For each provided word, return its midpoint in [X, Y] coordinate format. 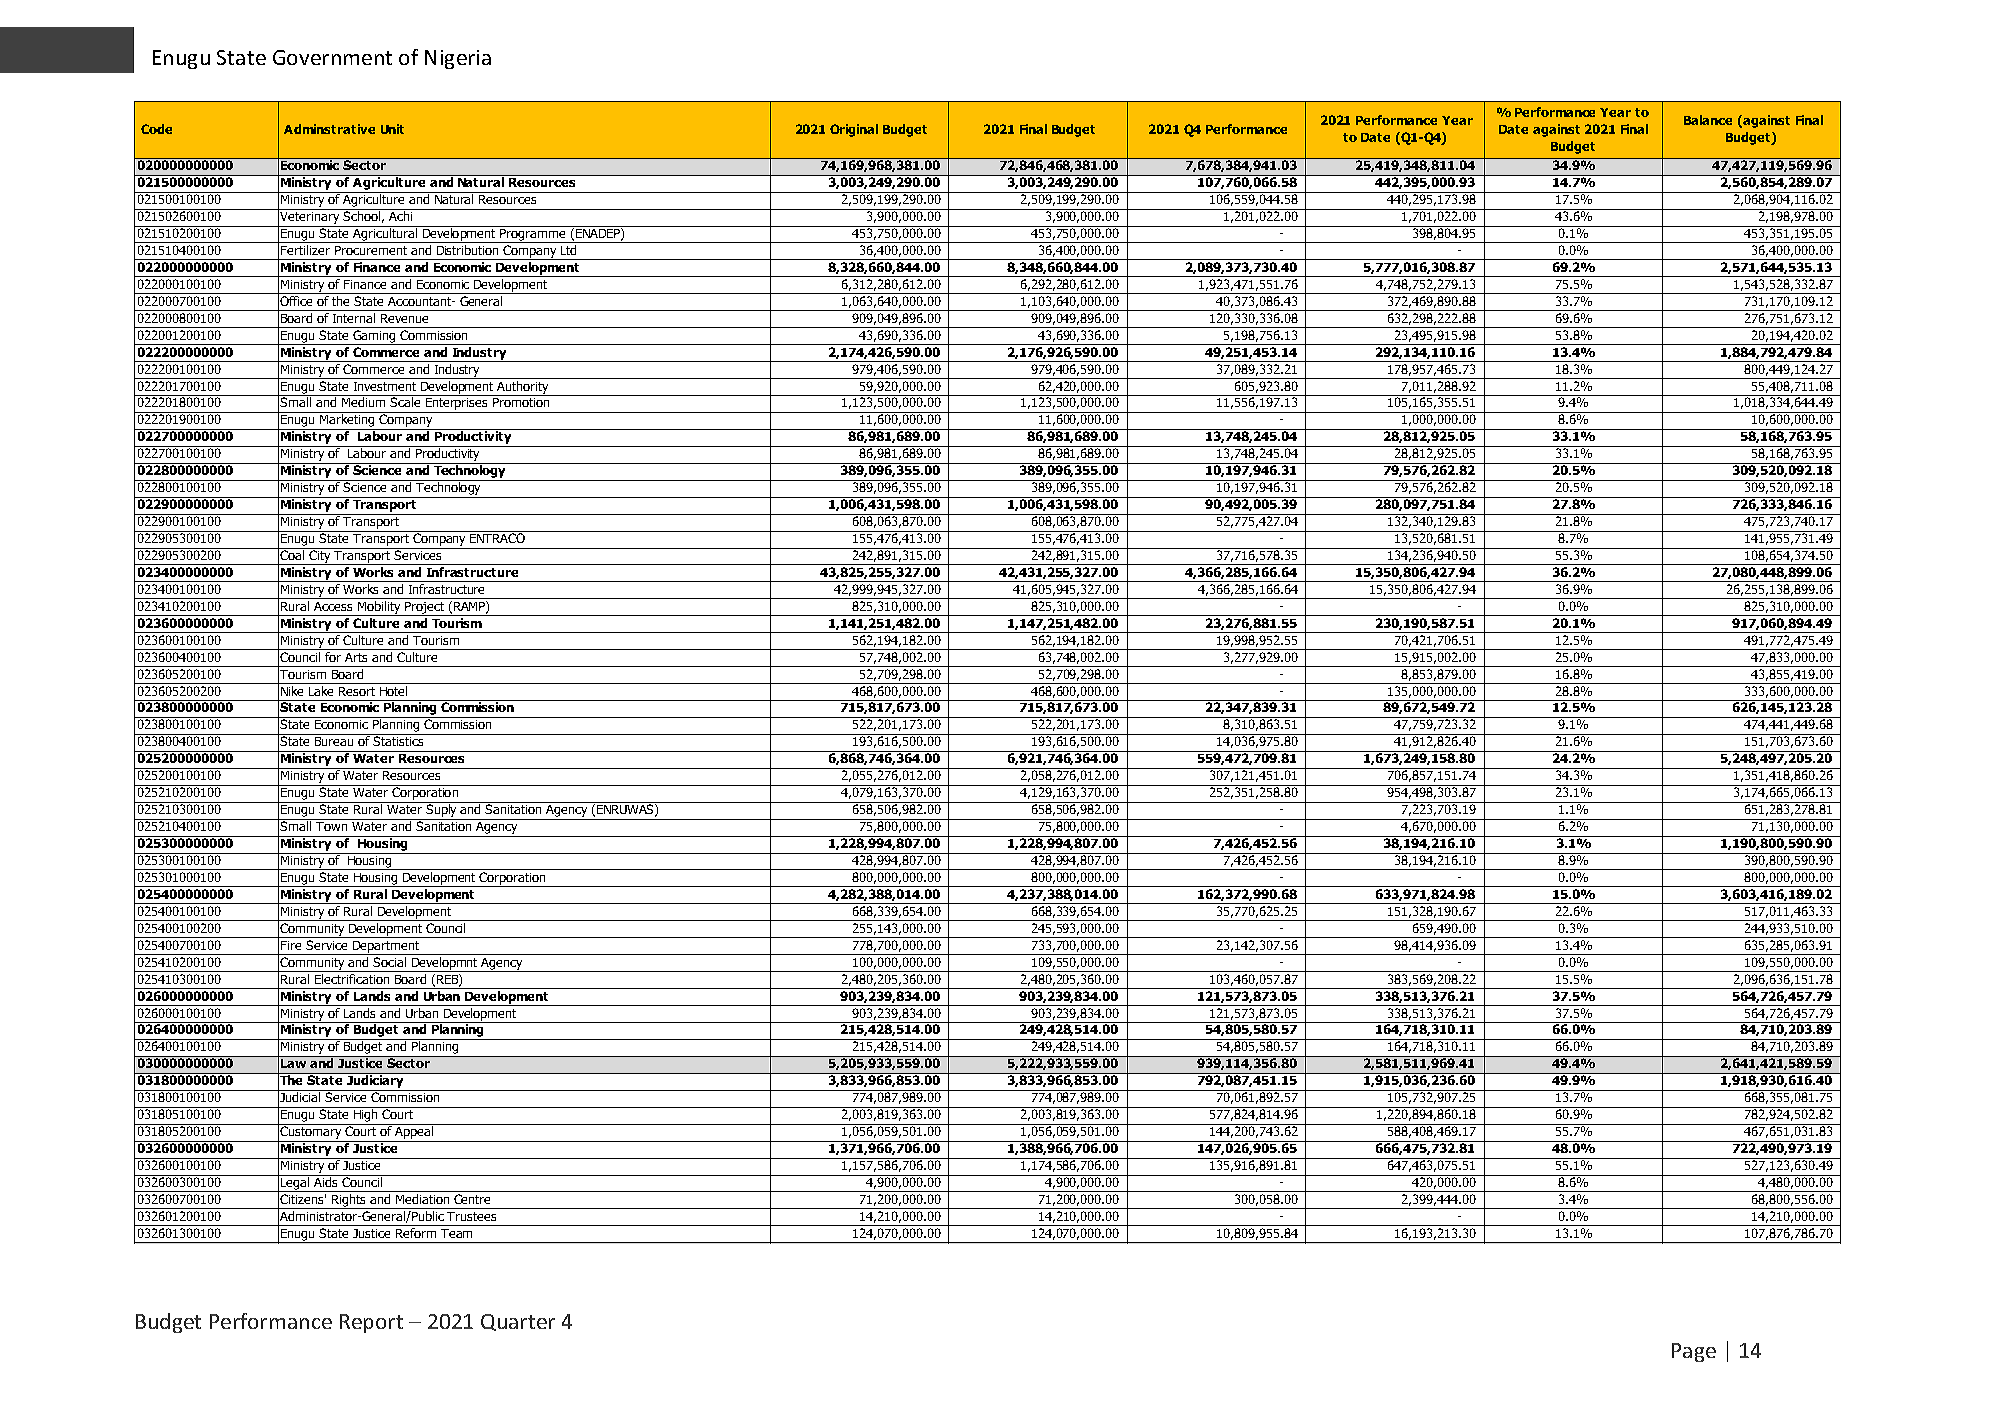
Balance [1708, 120]
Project [425, 609]
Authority [523, 388]
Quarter [518, 1322]
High [366, 1116]
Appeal [414, 1133]
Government [332, 57]
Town [331, 826]
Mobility [379, 608]
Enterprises [457, 405]
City [320, 556]
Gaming [374, 337]
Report [371, 1323]
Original [854, 130]
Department [386, 948]
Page [1694, 1352]
